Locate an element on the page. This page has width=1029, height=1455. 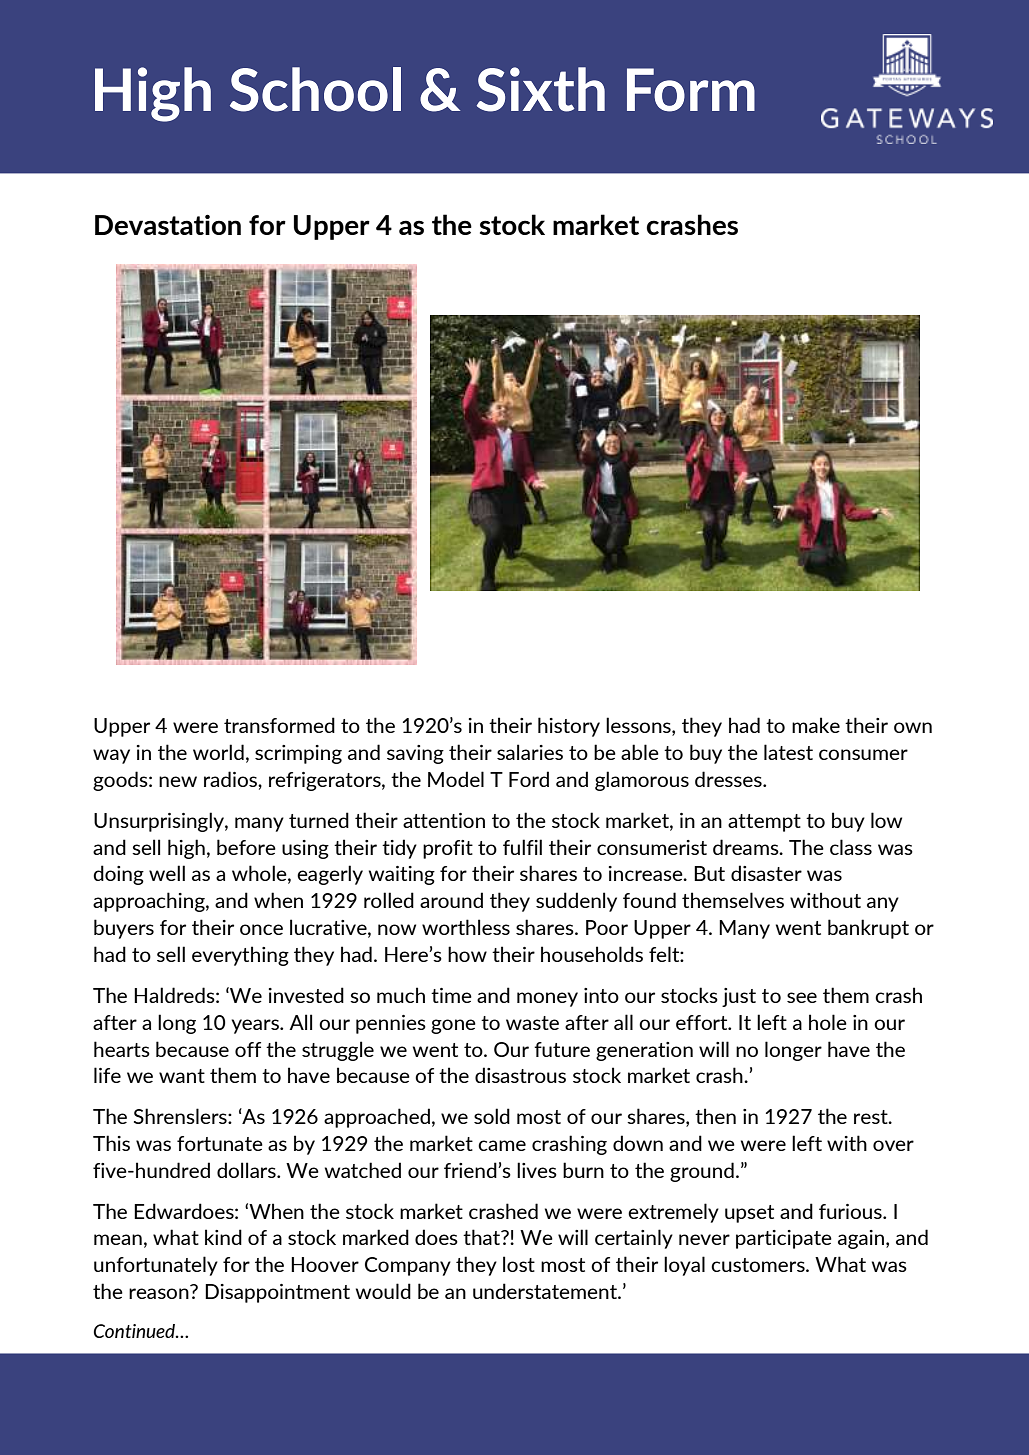
lost is located at coordinates (519, 1264).
